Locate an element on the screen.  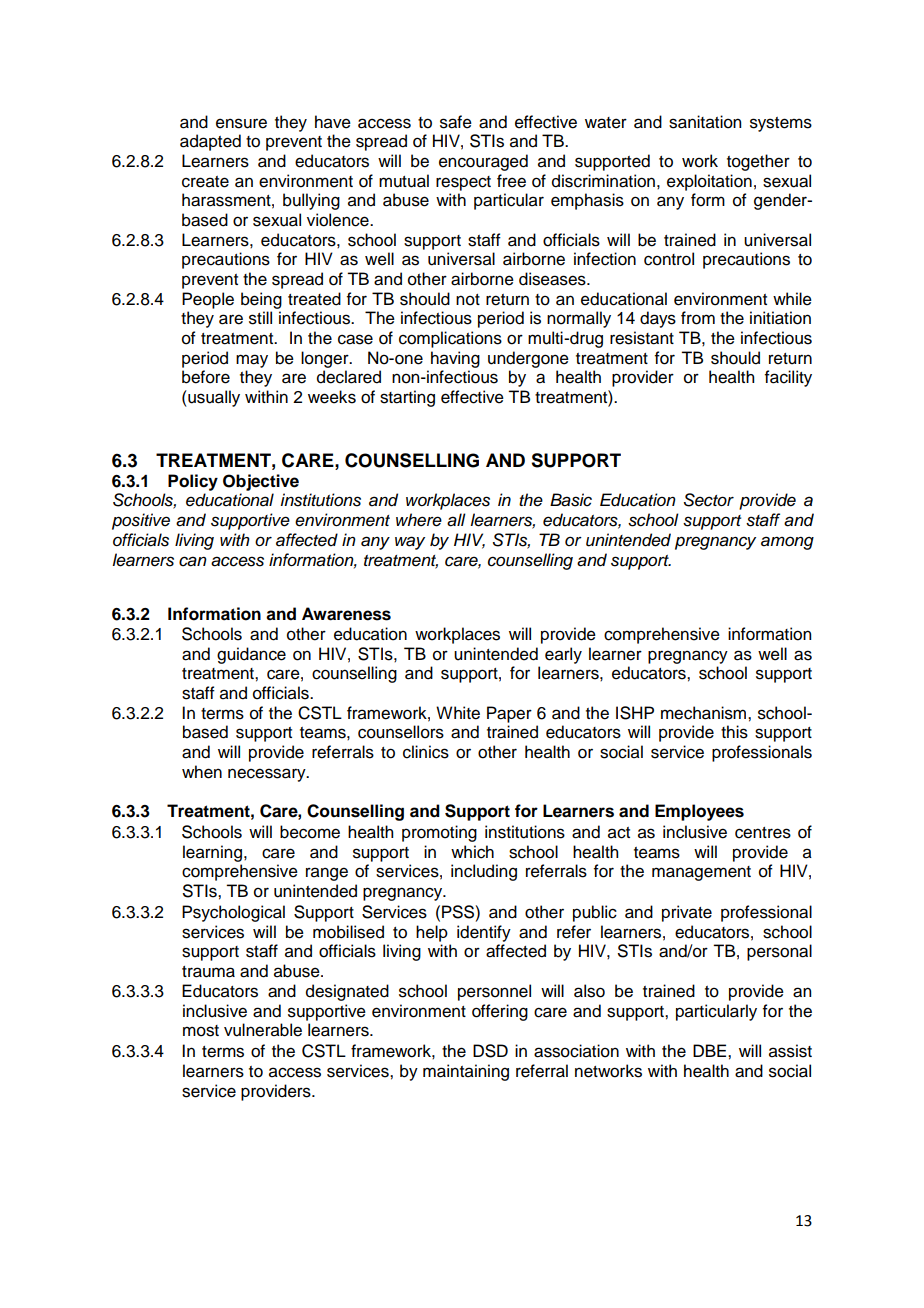
sanitation is located at coordinates (705, 122).
